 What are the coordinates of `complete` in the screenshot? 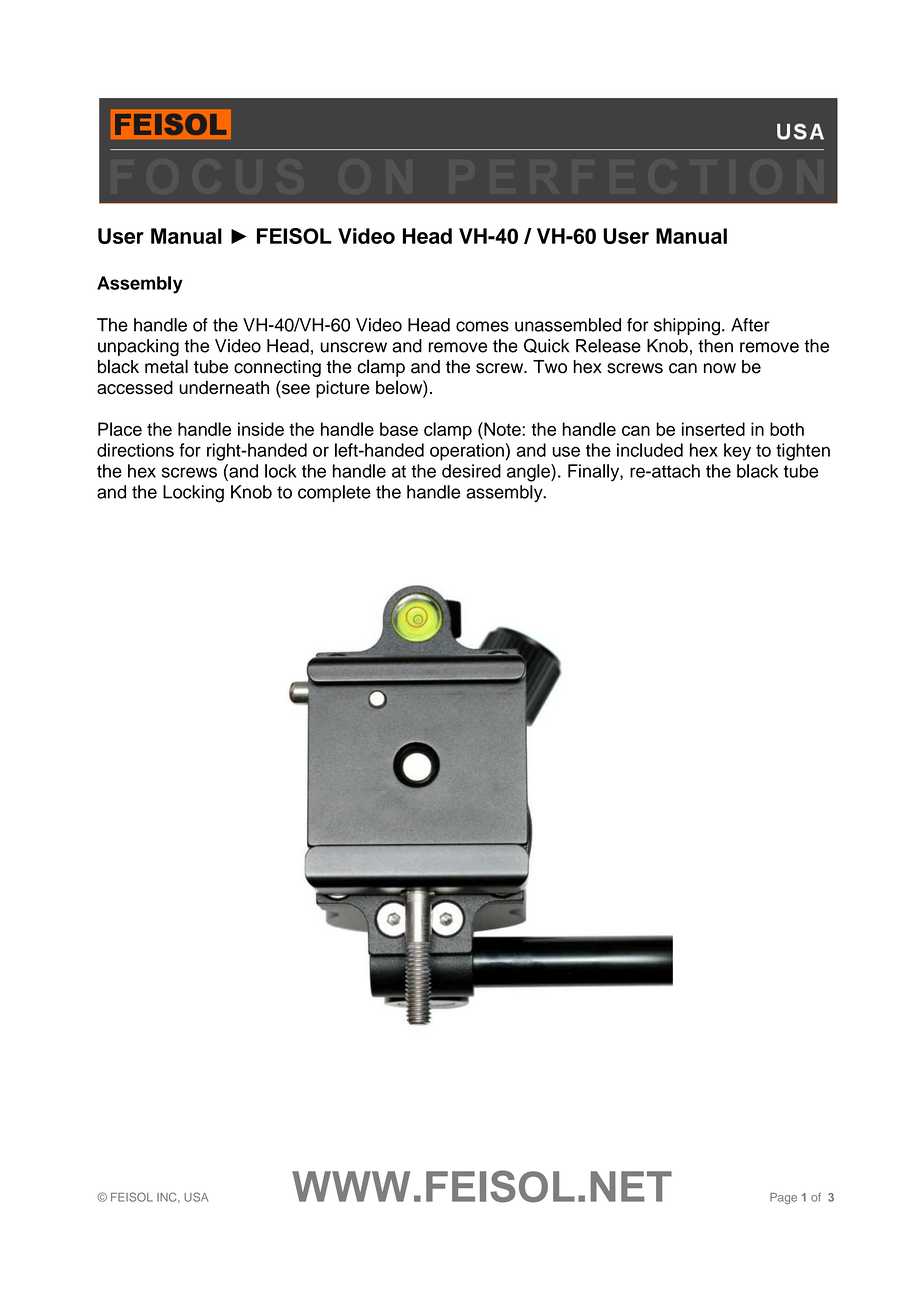 It's located at (334, 493).
